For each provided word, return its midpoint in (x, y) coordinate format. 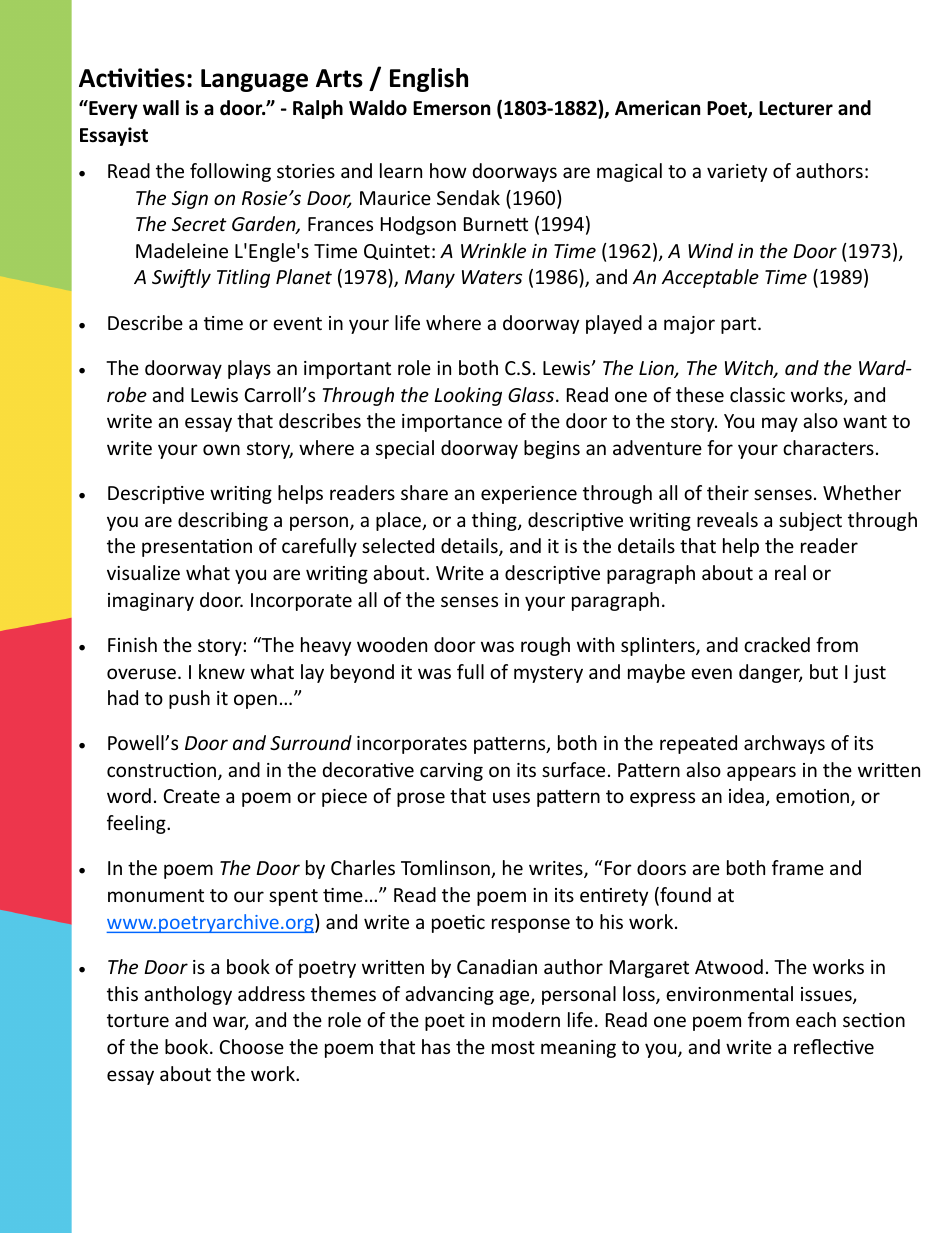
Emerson (451, 108)
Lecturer (796, 108)
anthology (188, 995)
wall (161, 108)
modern (526, 1019)
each (816, 1019)
